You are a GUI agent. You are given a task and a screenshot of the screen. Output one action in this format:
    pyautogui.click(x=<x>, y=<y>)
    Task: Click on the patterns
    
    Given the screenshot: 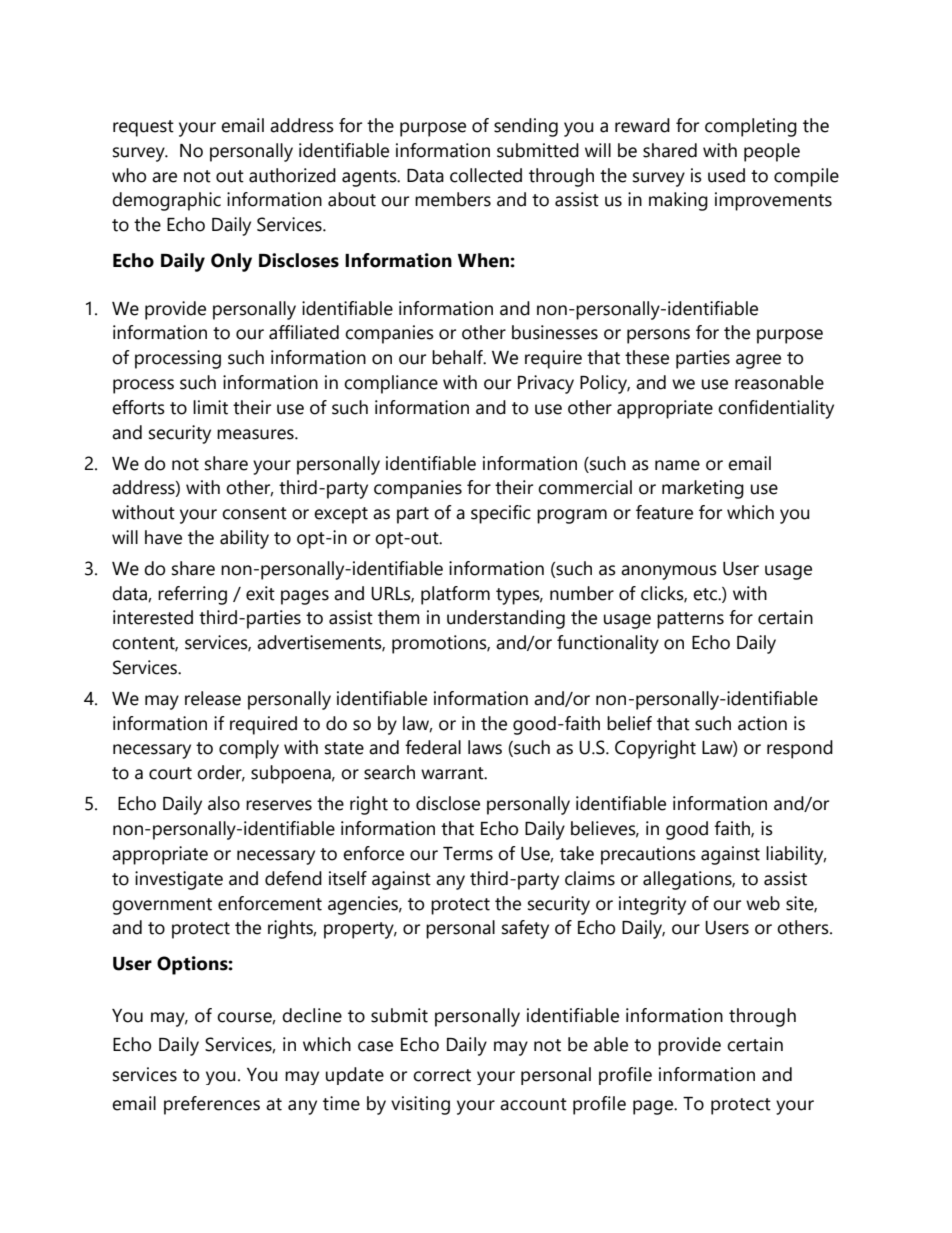 What is the action you would take?
    pyautogui.click(x=690, y=620)
